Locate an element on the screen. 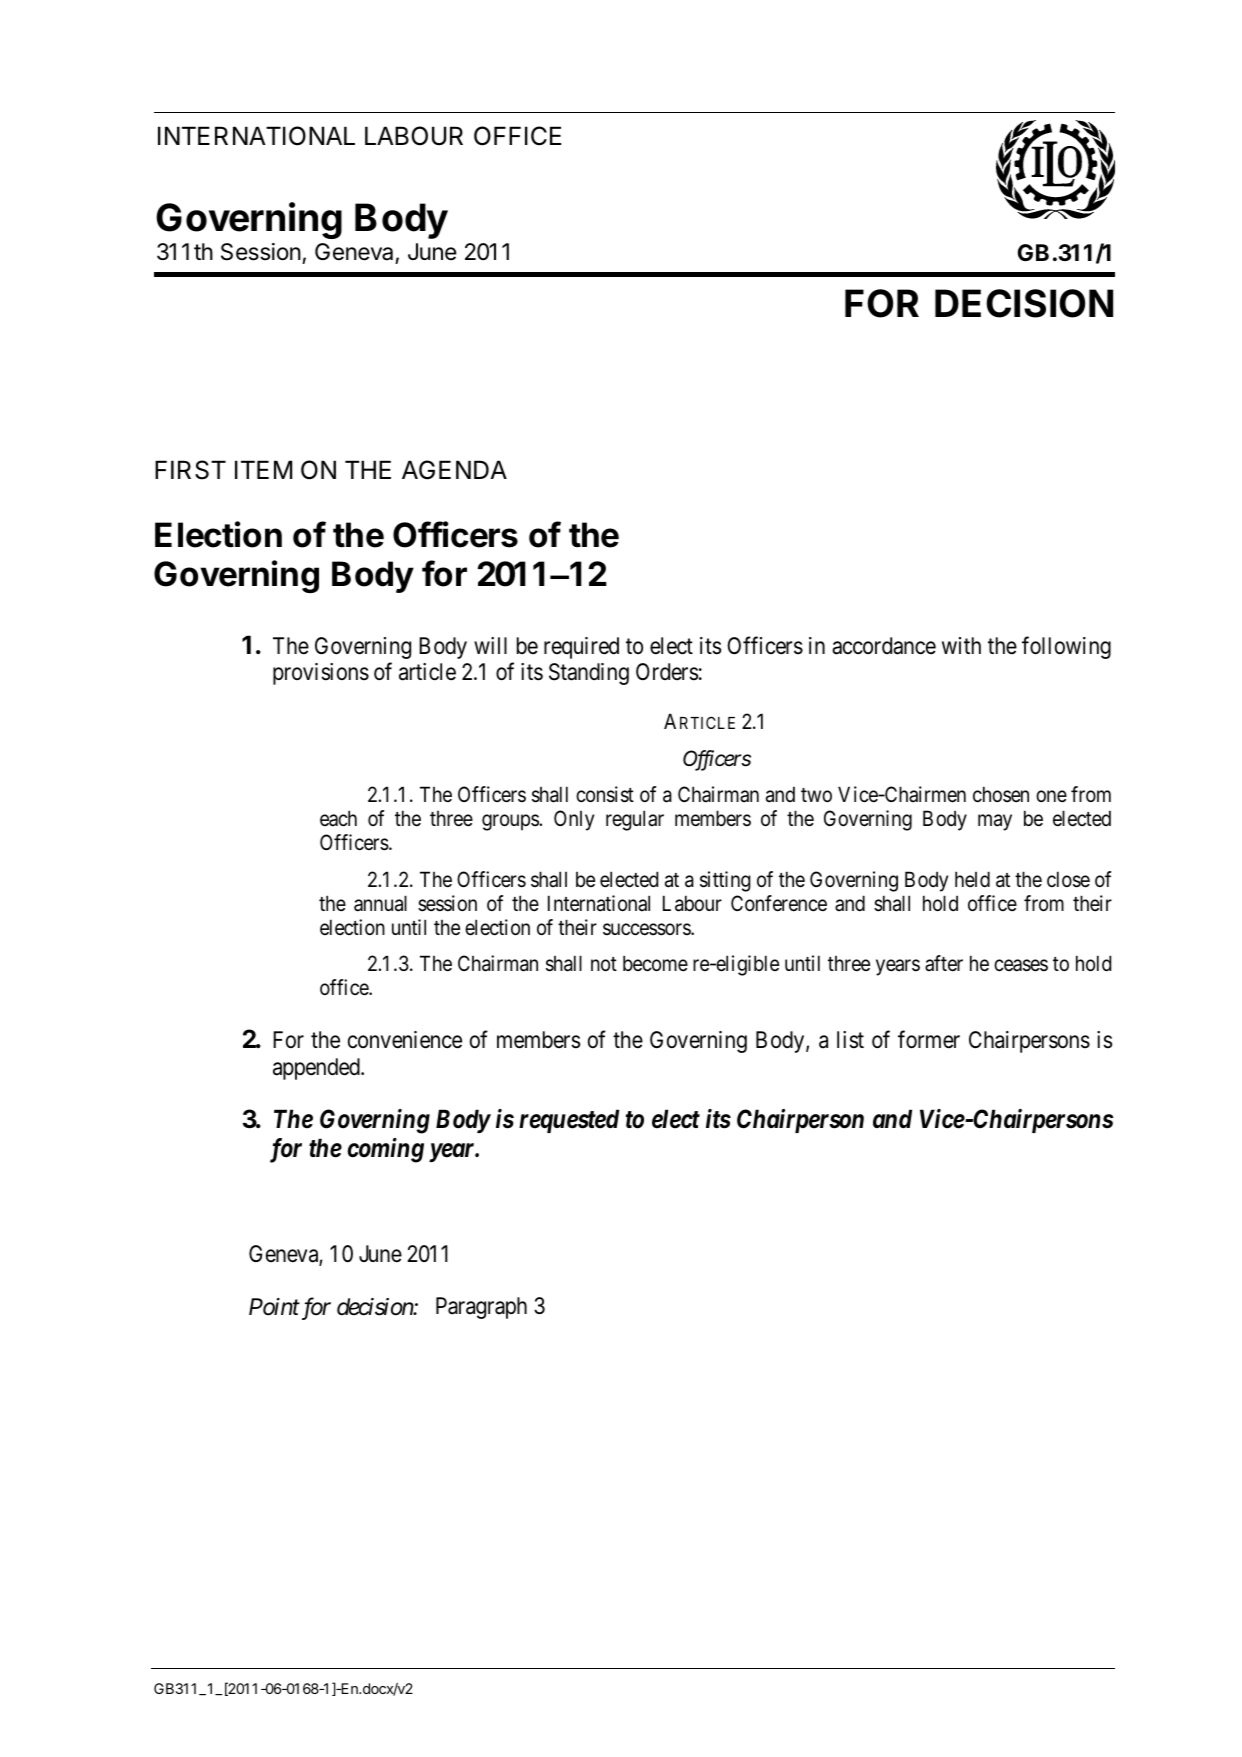  Point is located at coordinates (274, 1307).
